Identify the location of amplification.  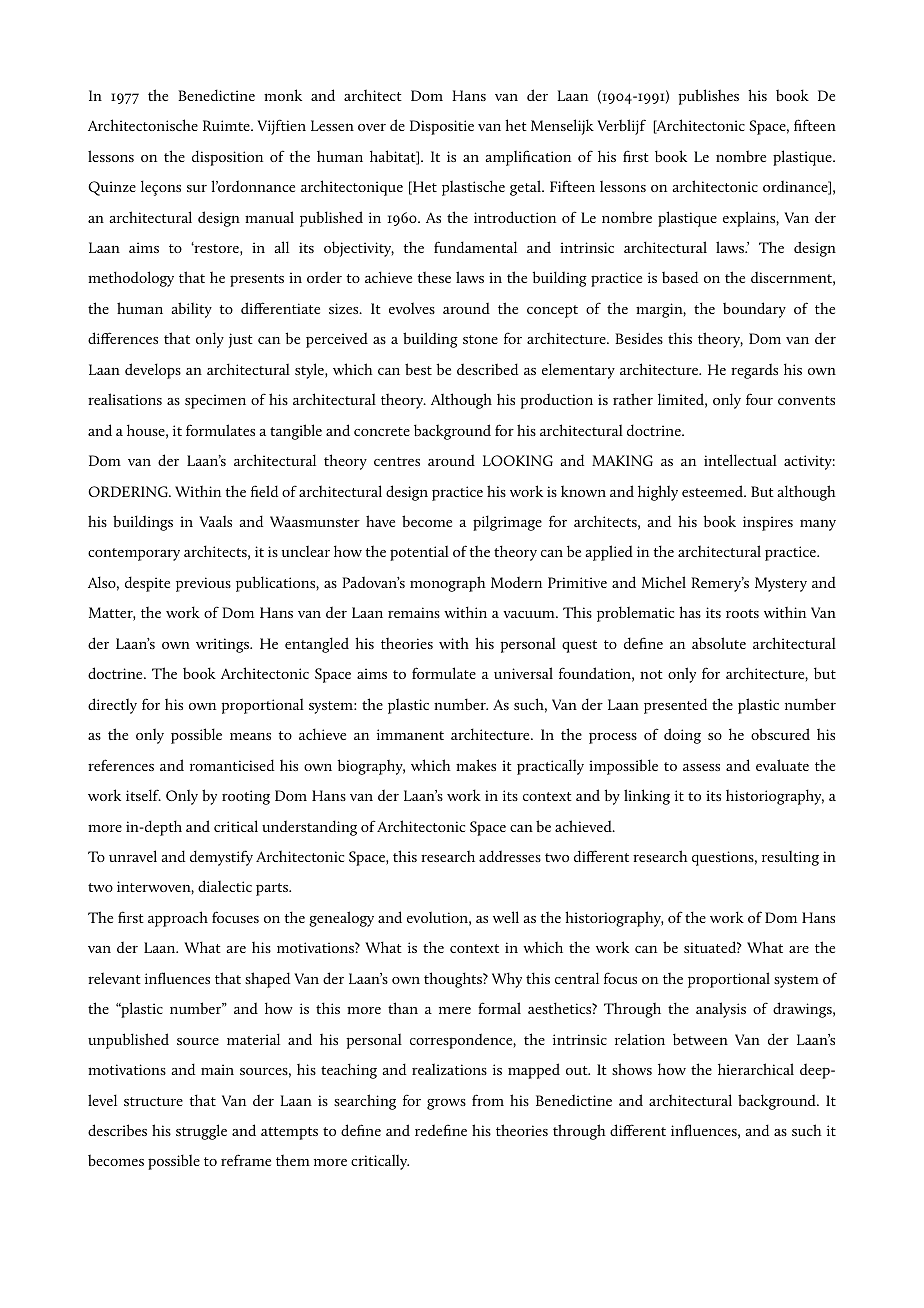
(528, 158).
